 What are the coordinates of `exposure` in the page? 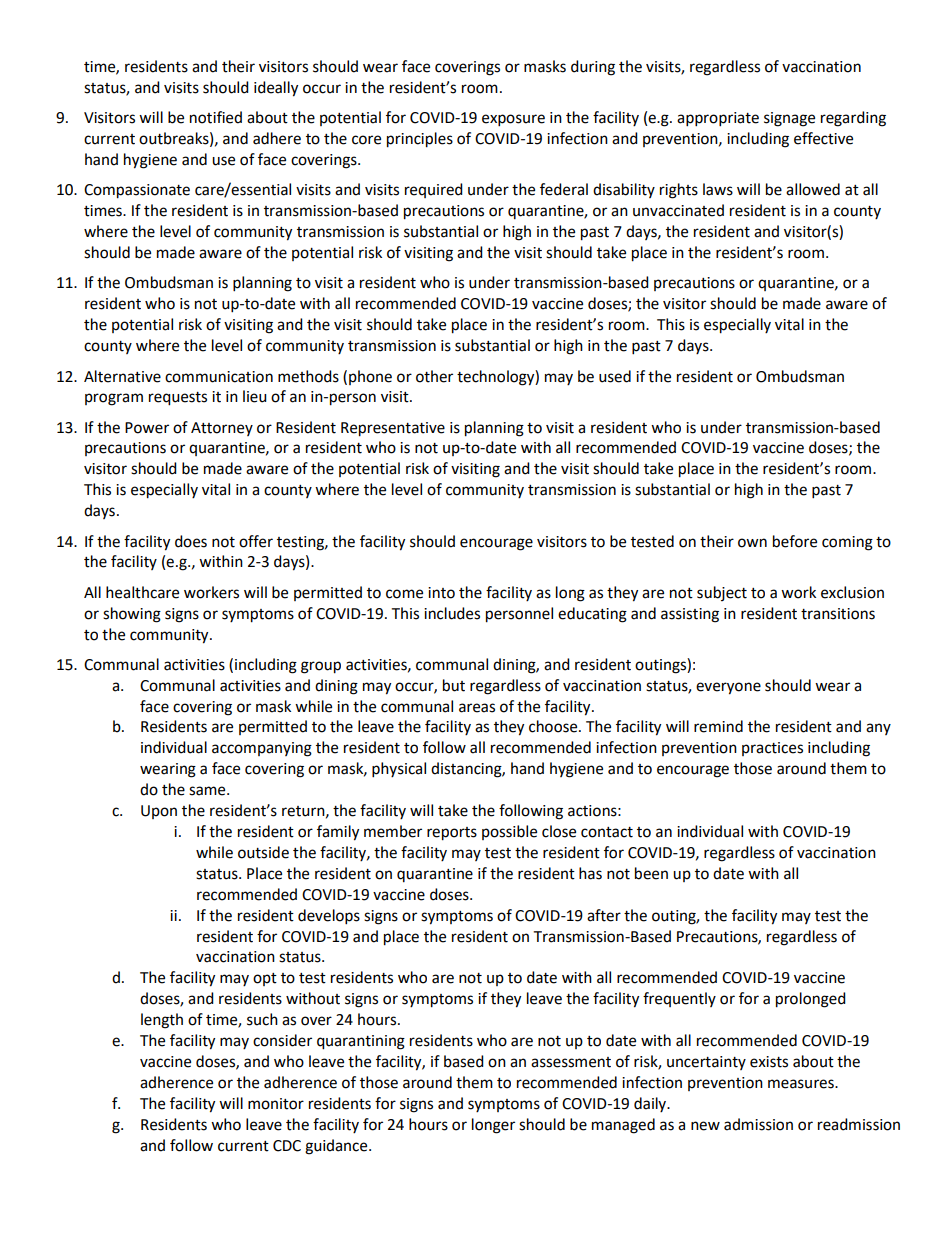 It's located at (513, 120).
